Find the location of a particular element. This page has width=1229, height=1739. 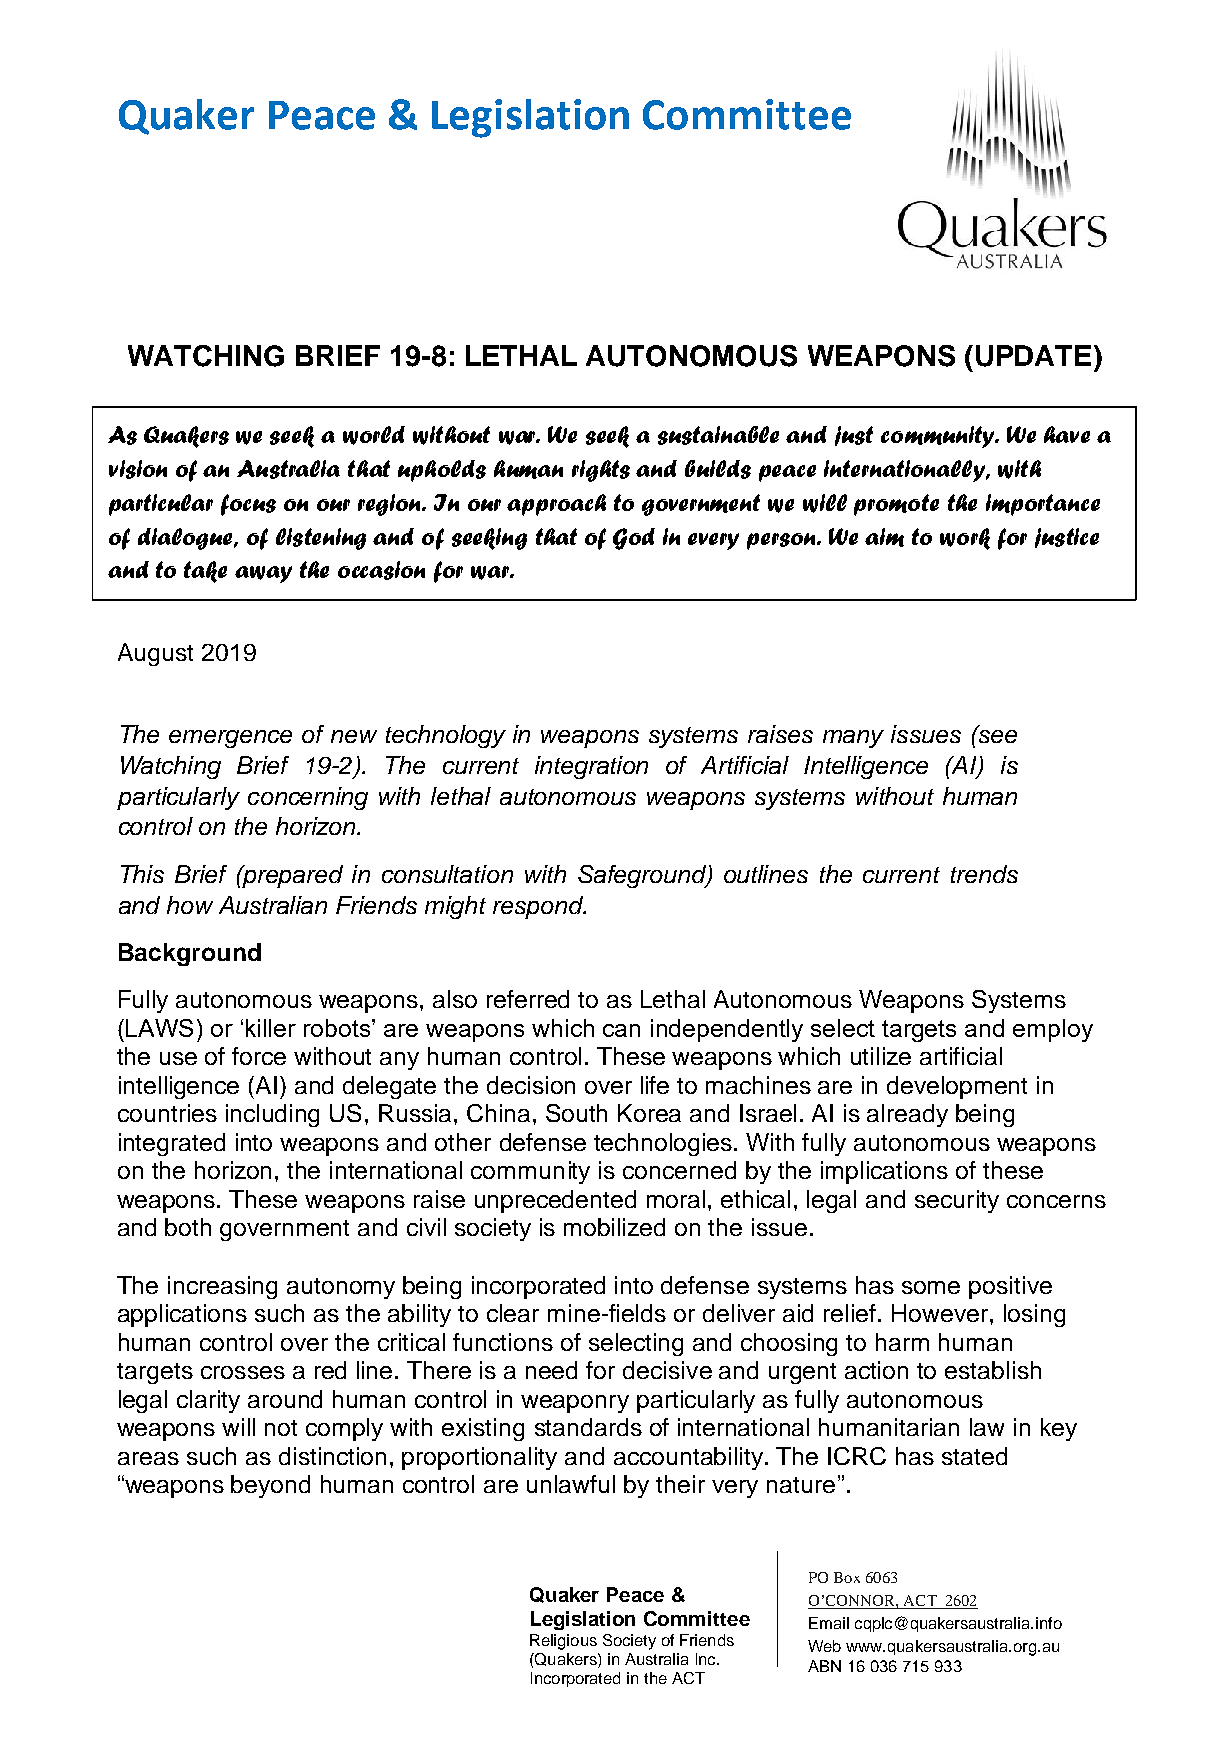

beyond is located at coordinates (270, 1486).
